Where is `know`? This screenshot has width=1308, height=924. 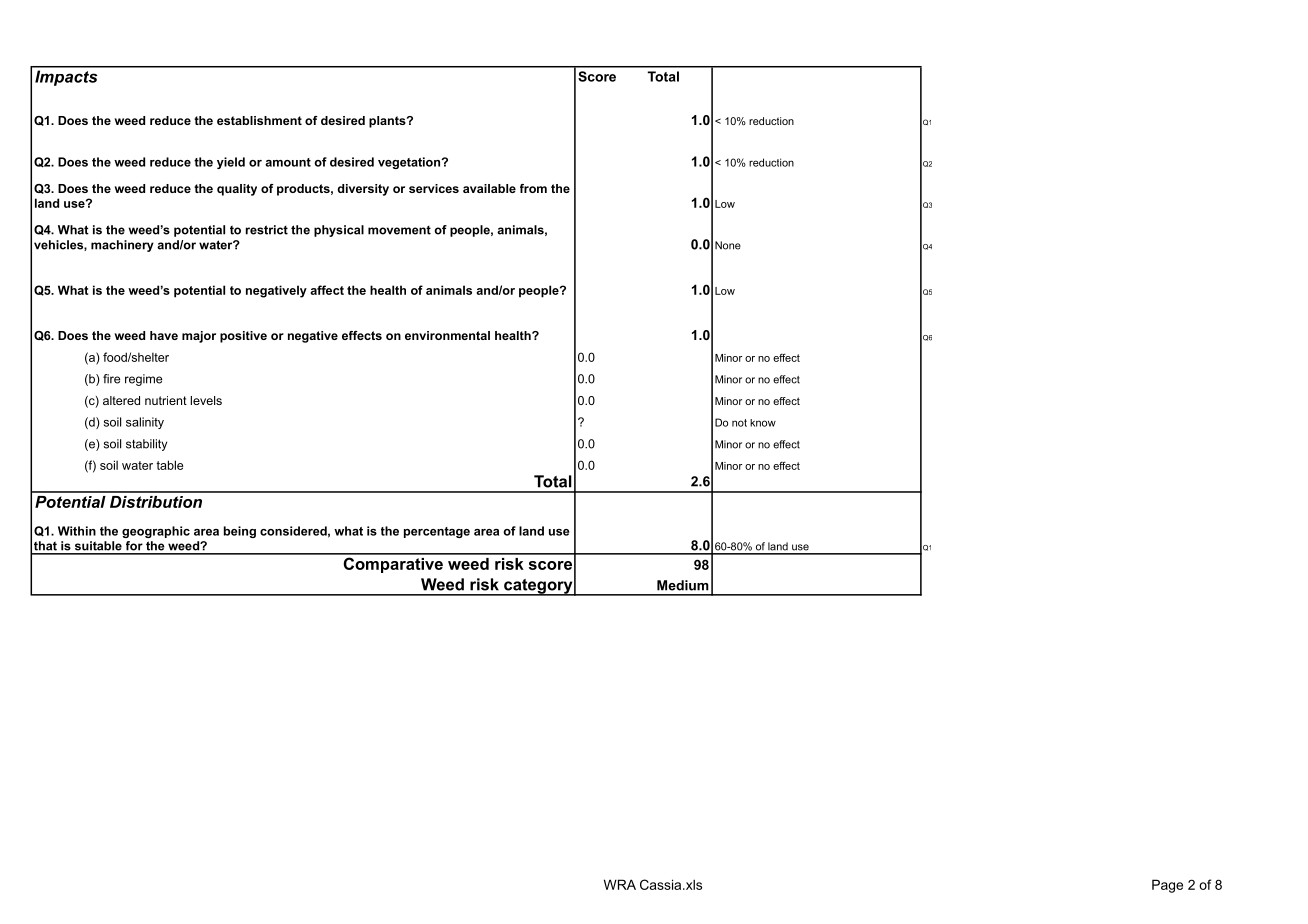 know is located at coordinates (763, 423).
